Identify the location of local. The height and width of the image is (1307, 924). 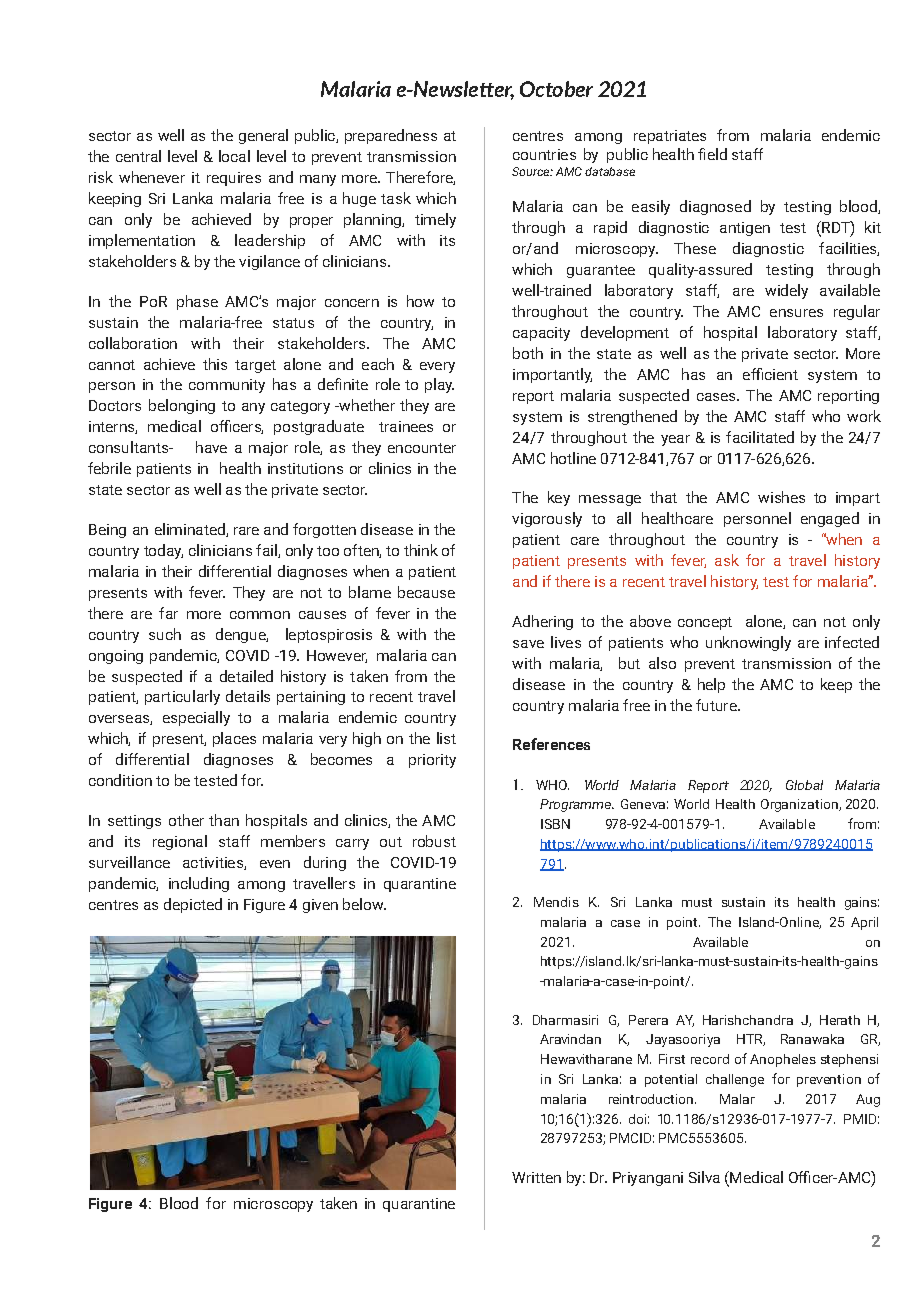
(234, 156).
